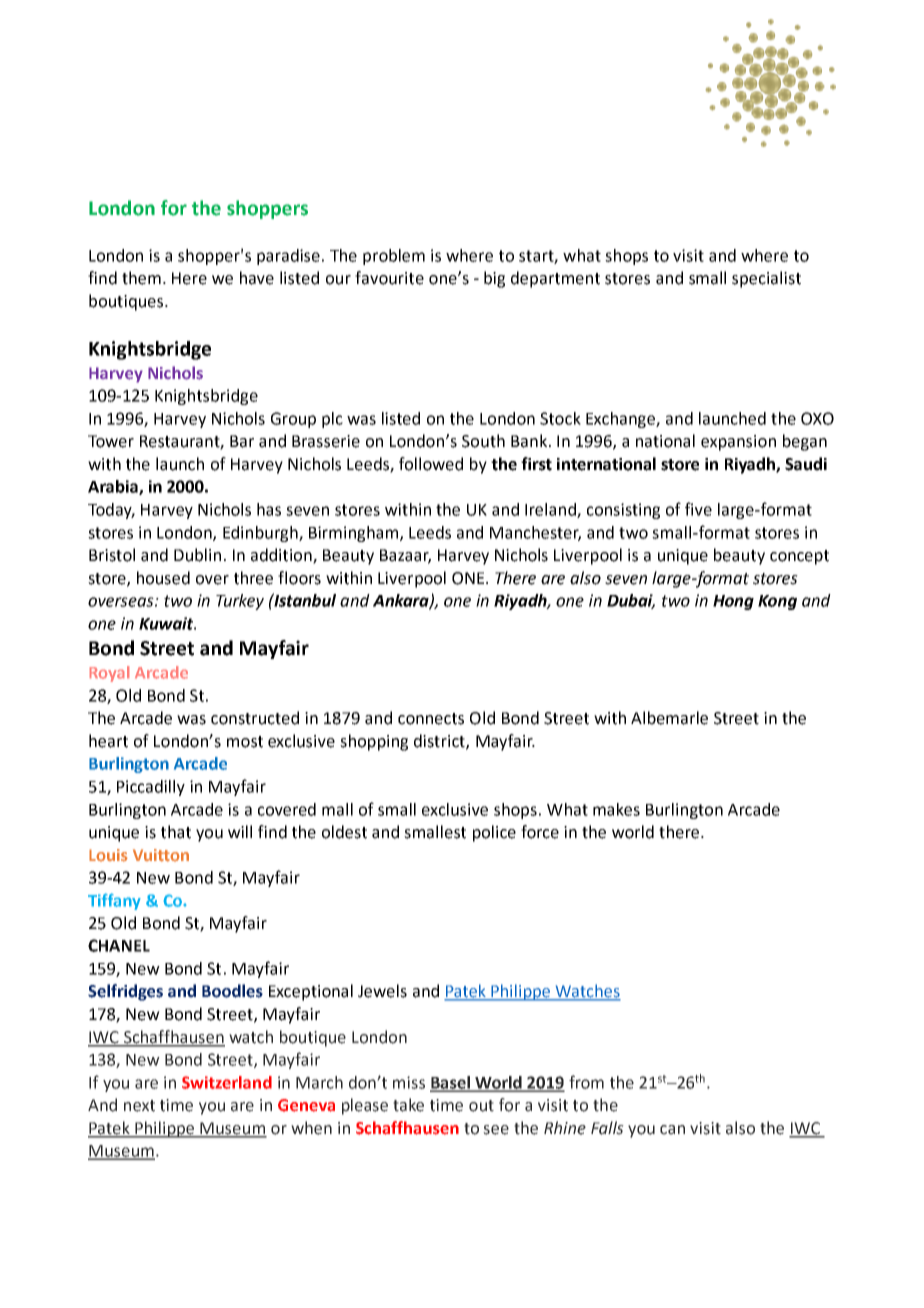 This screenshot has height=1308, width=924. What do you see at coordinates (431, 719) in the screenshot?
I see `connects` at bounding box center [431, 719].
